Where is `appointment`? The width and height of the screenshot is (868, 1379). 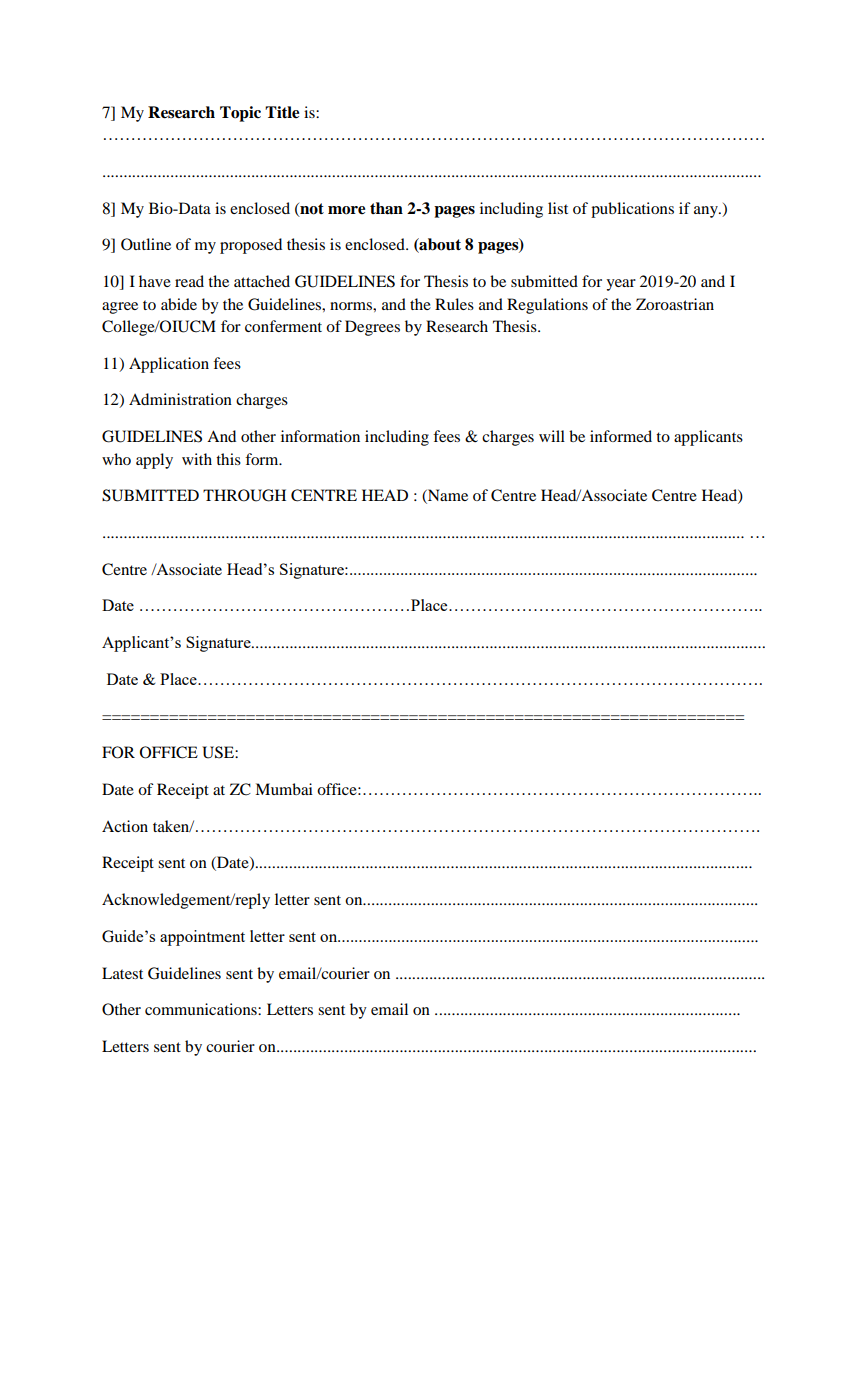
appointment is located at coordinates (202, 938).
